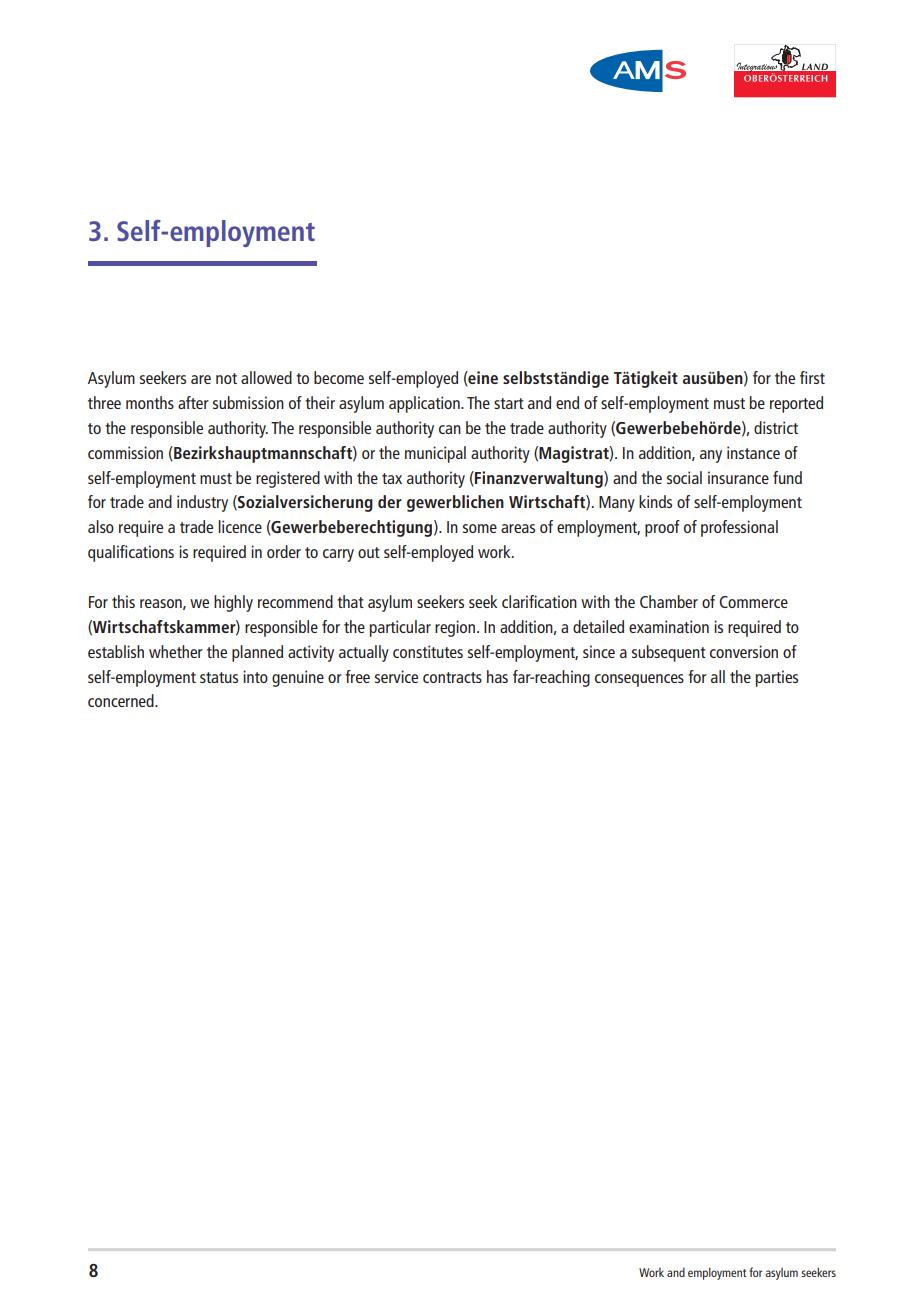 The height and width of the page is (1308, 924). I want to click on application, so click(425, 404).
